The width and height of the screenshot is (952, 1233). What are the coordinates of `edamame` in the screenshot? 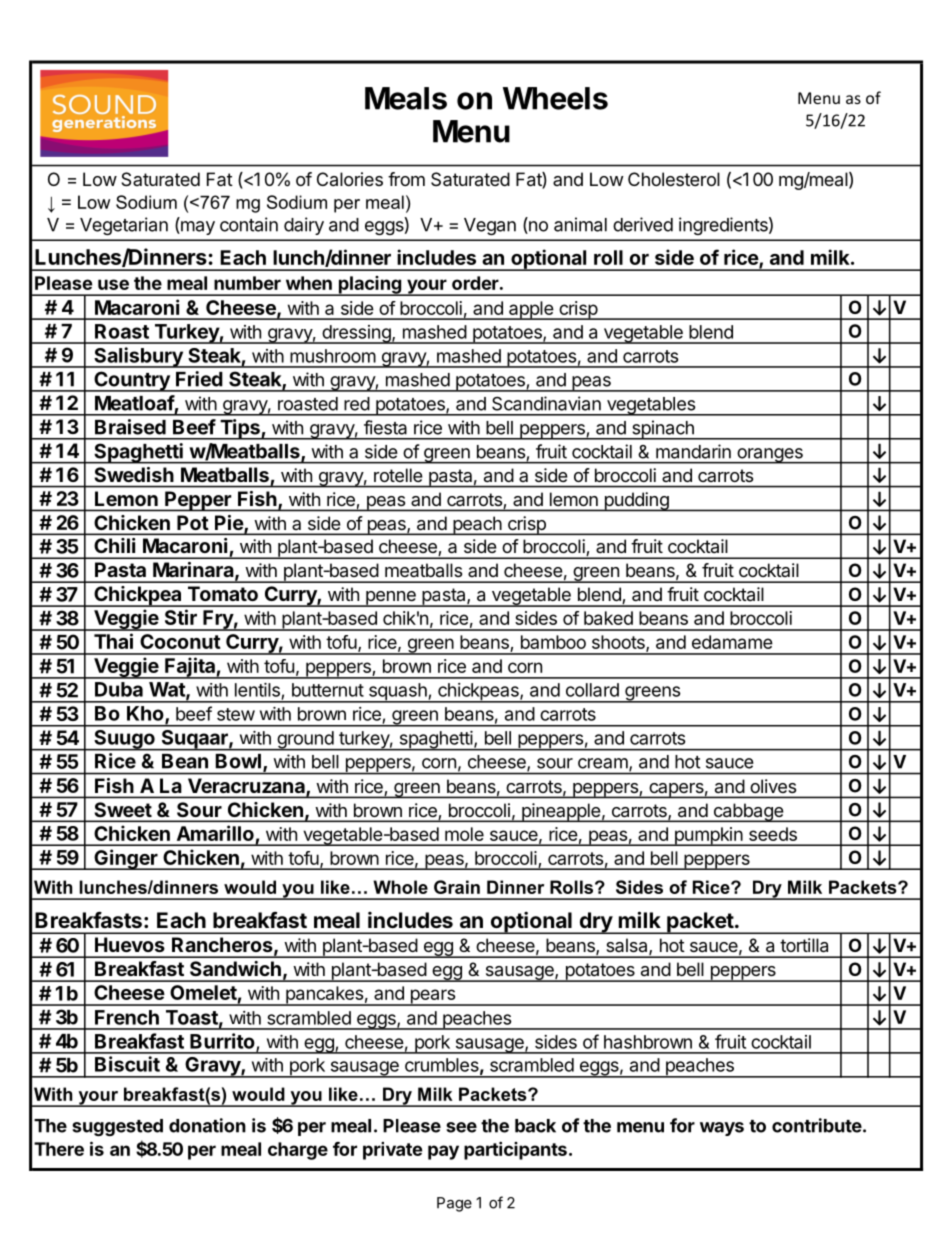 It's located at (732, 642).
